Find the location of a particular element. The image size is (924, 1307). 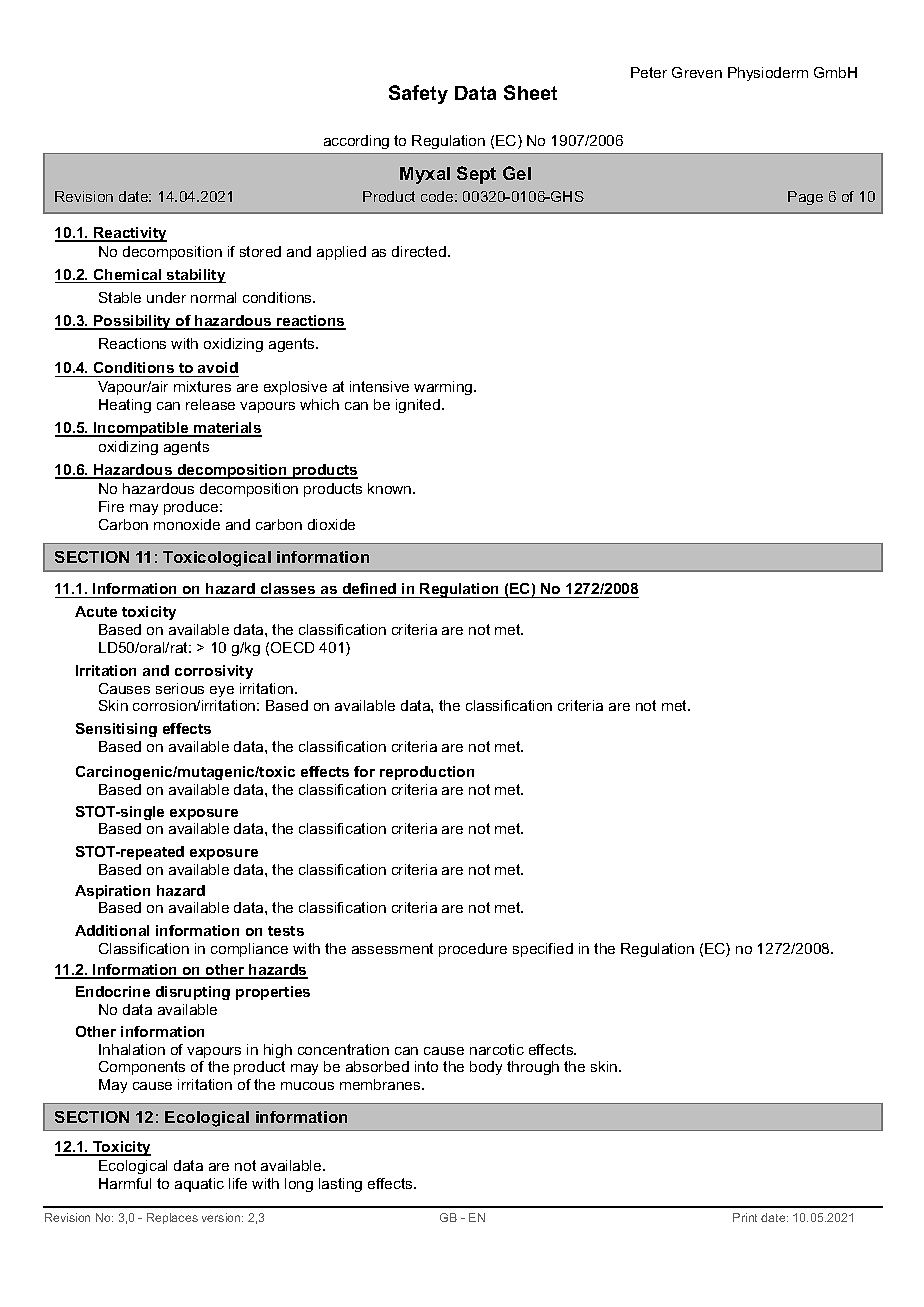

Safety is located at coordinates (418, 94).
